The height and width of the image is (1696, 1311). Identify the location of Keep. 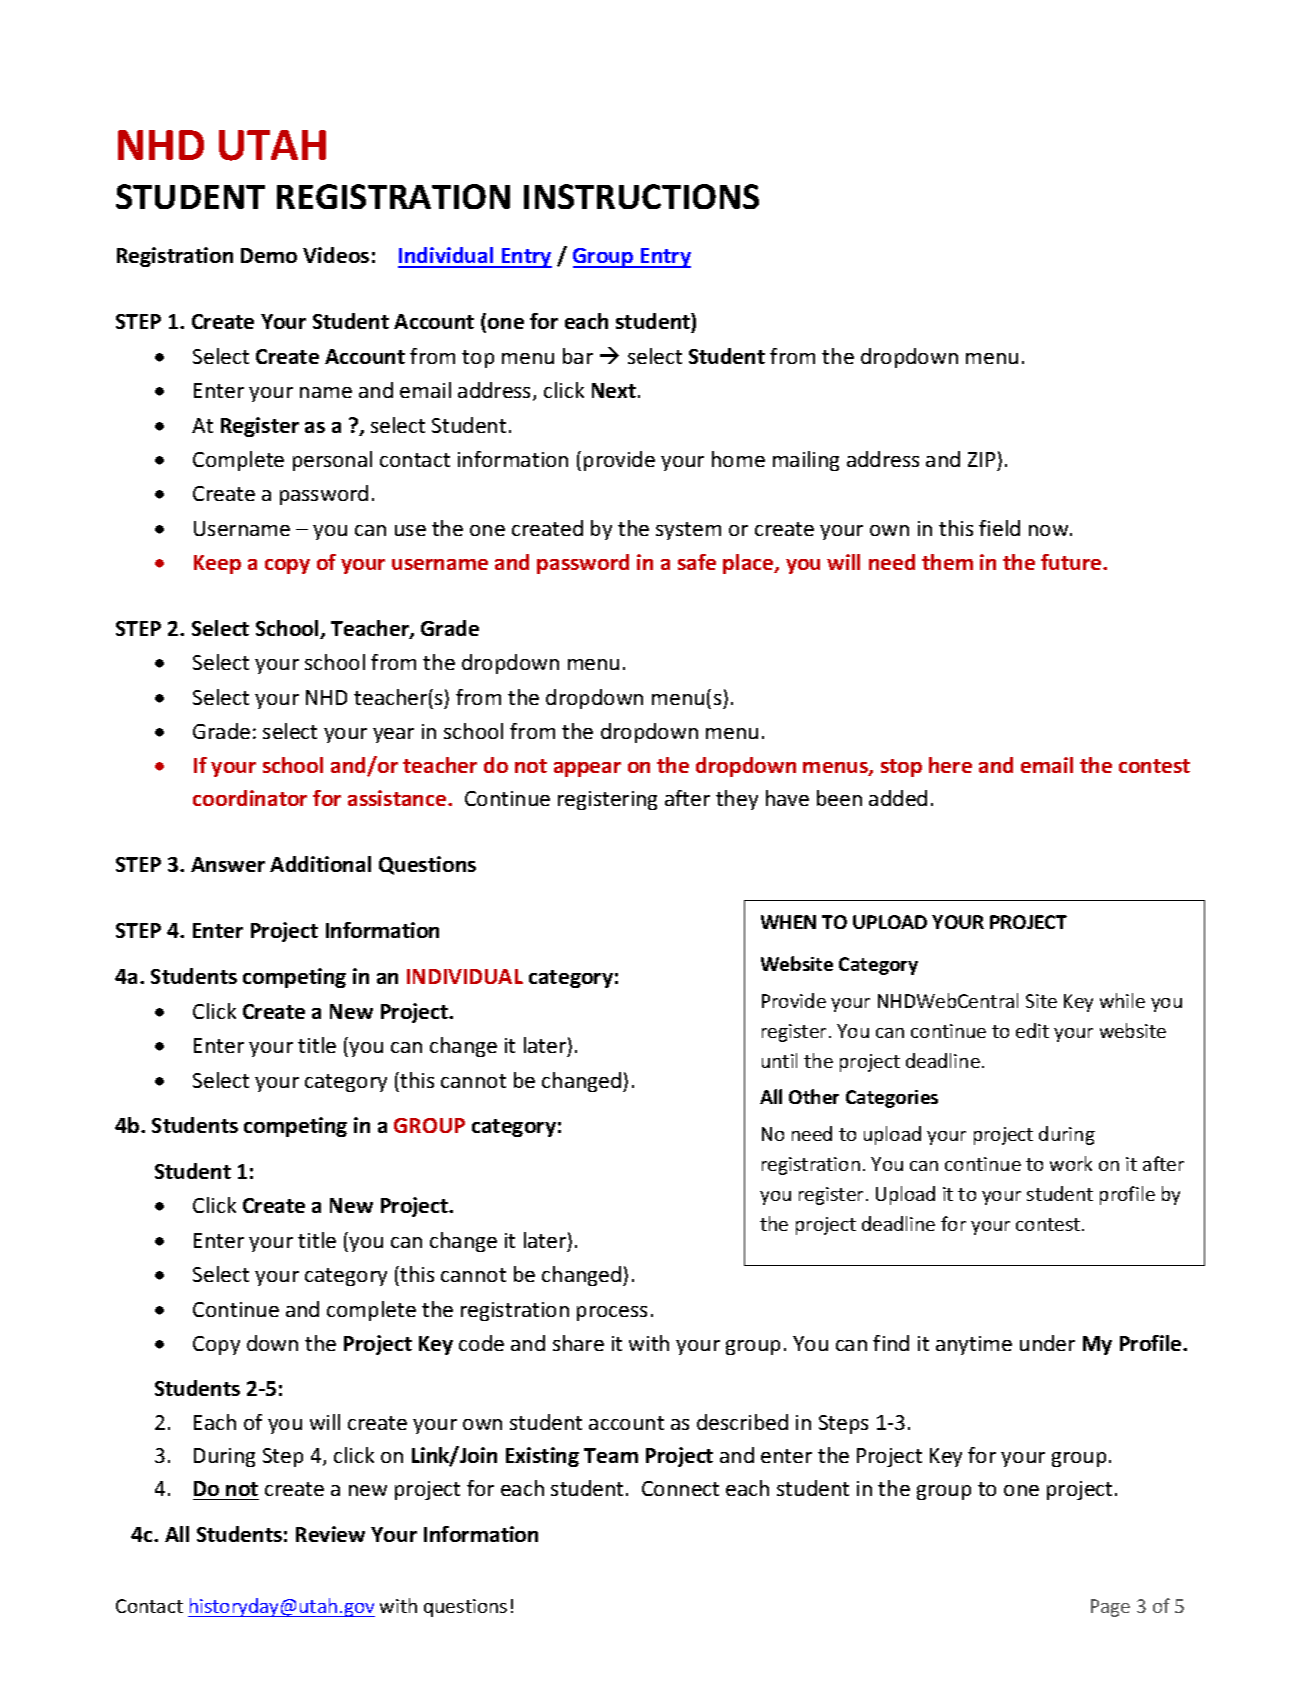
(217, 564).
